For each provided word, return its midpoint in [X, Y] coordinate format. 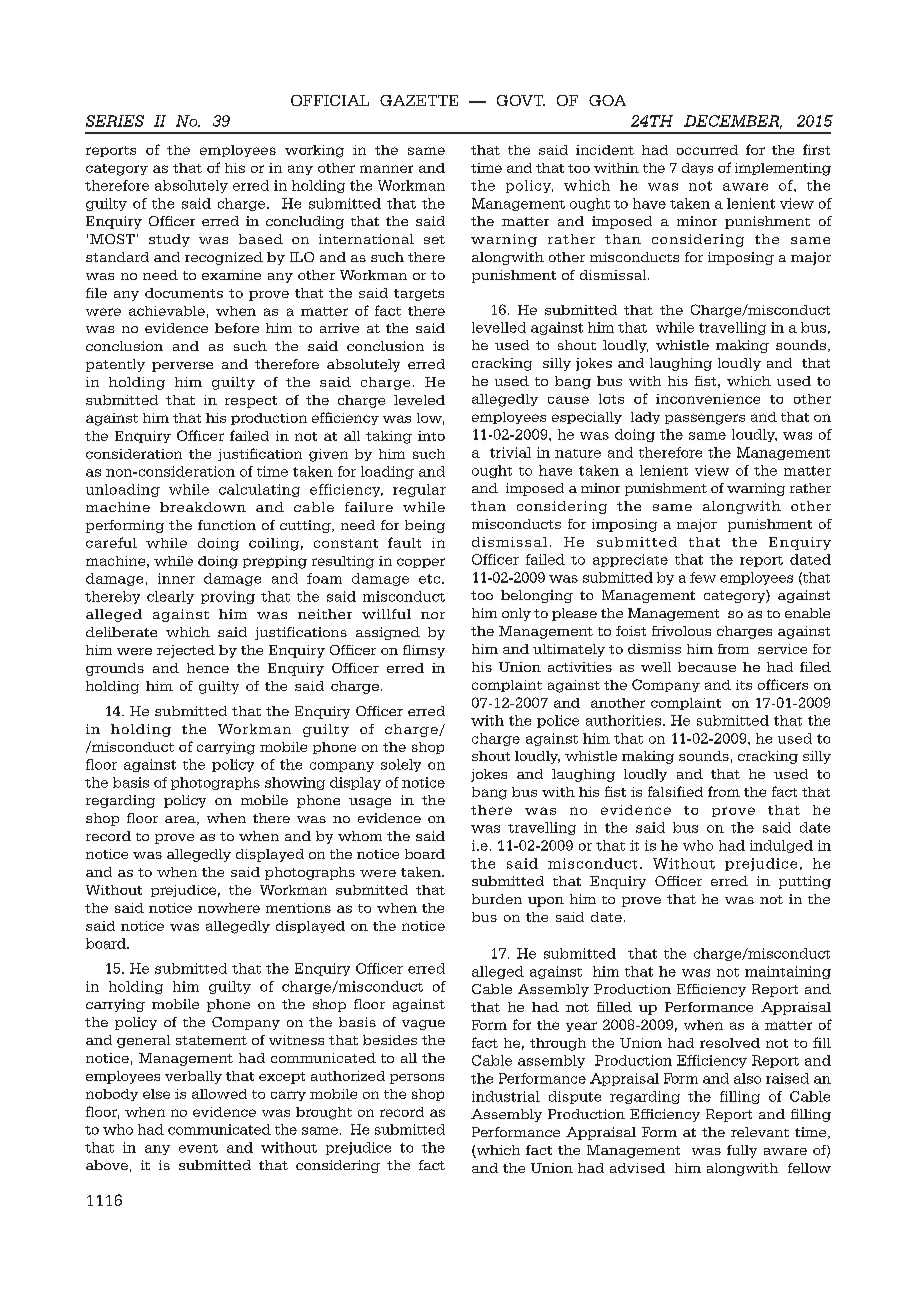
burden [497, 899]
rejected [186, 651]
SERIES [115, 121]
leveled [419, 400]
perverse [182, 367]
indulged [781, 846]
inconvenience [708, 399]
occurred [707, 150]
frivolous [681, 631]
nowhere [229, 908]
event [198, 1148]
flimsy [424, 651]
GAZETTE [419, 100]
